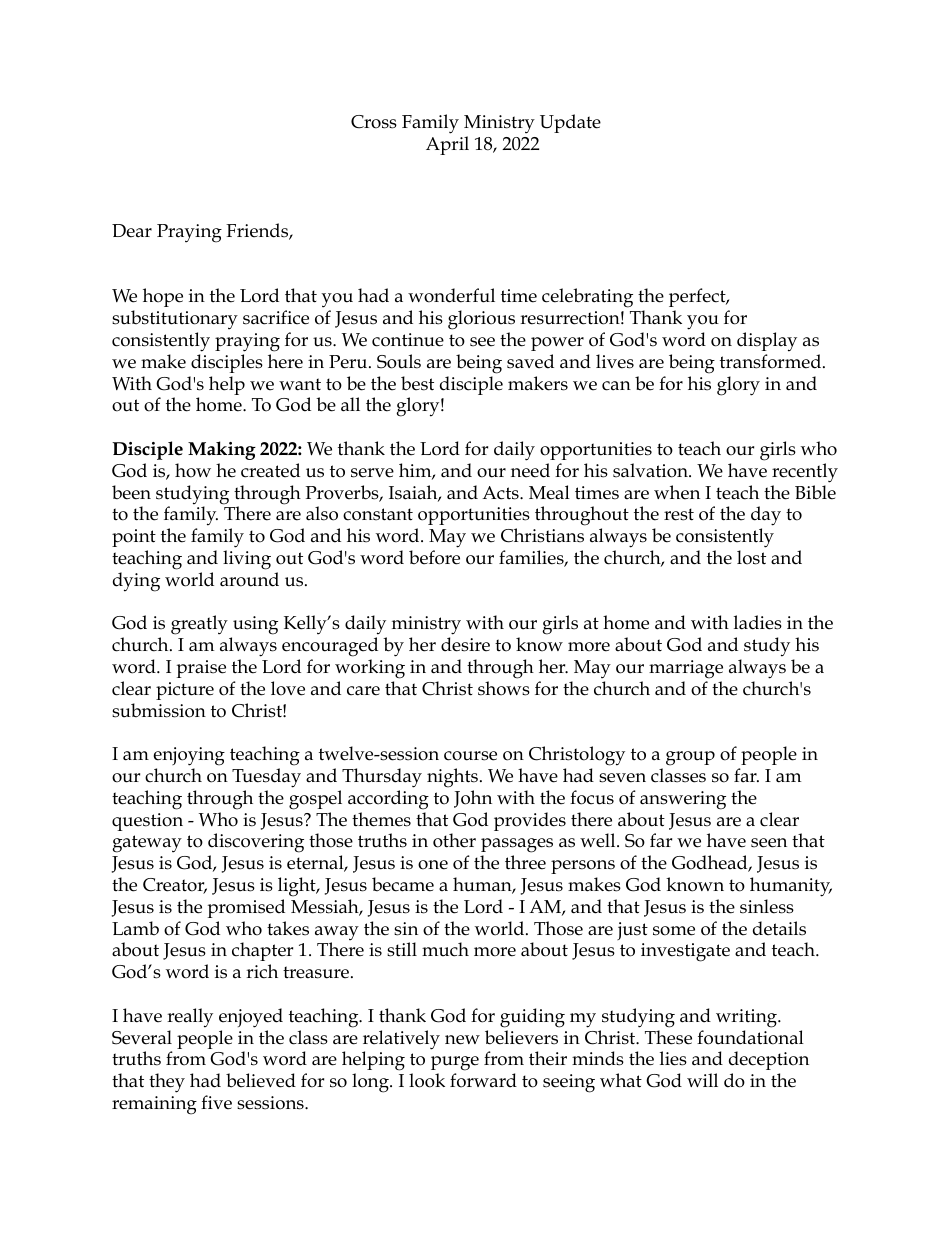  Describe the element at coordinates (185, 691) in the document. I see `picture` at that location.
